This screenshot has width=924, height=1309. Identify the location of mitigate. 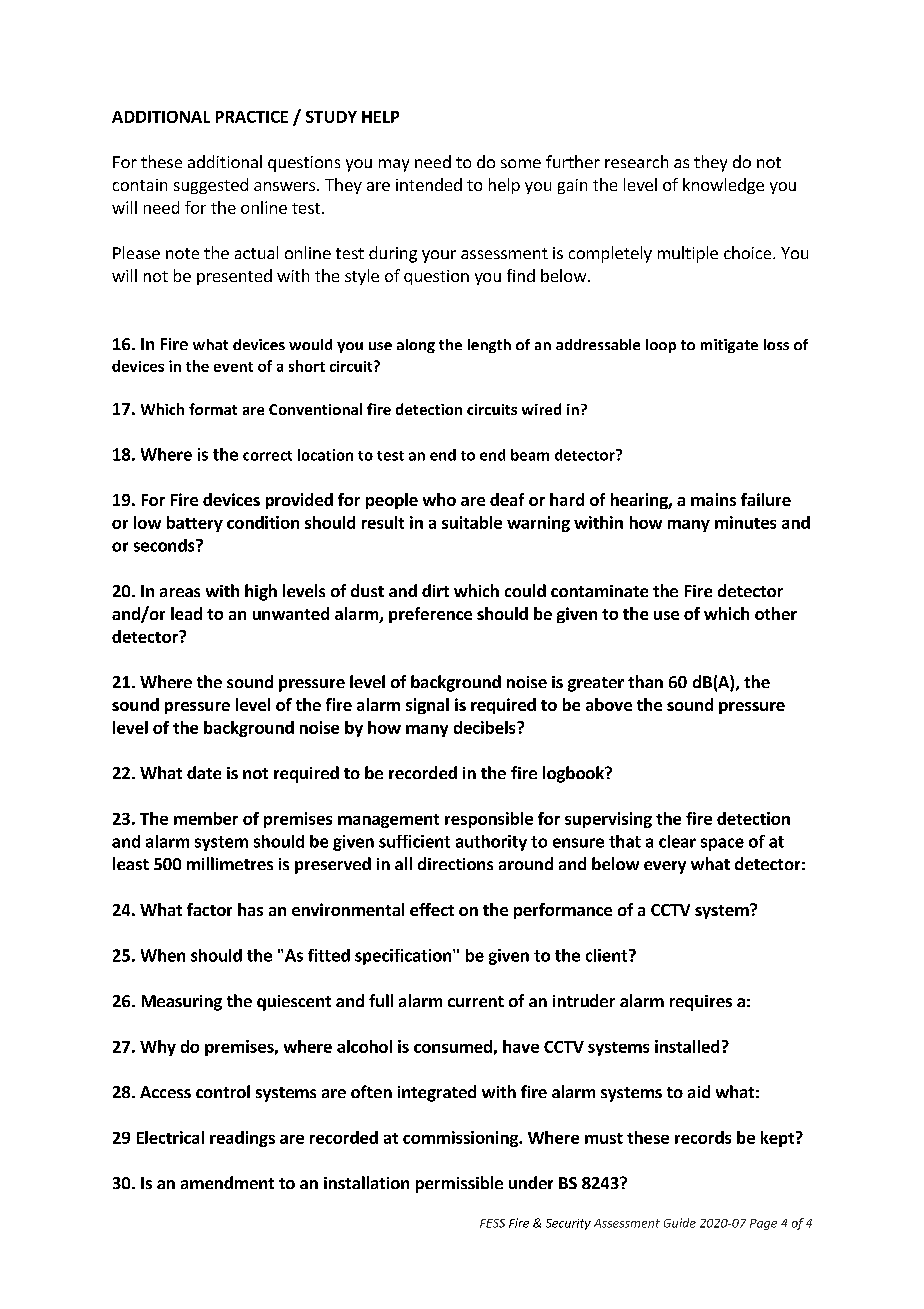
(729, 346).
